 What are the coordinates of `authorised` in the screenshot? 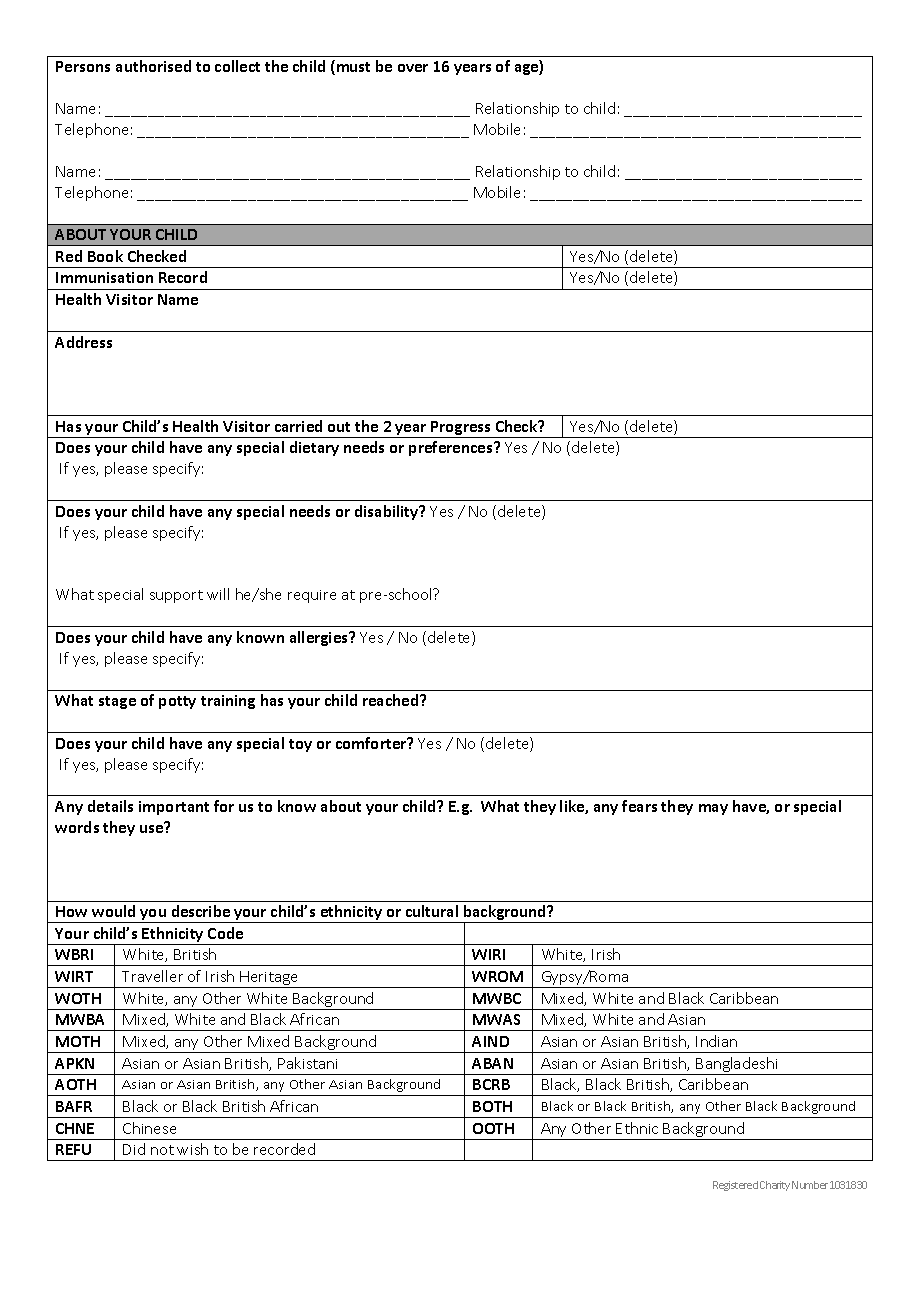 It's located at (153, 66).
